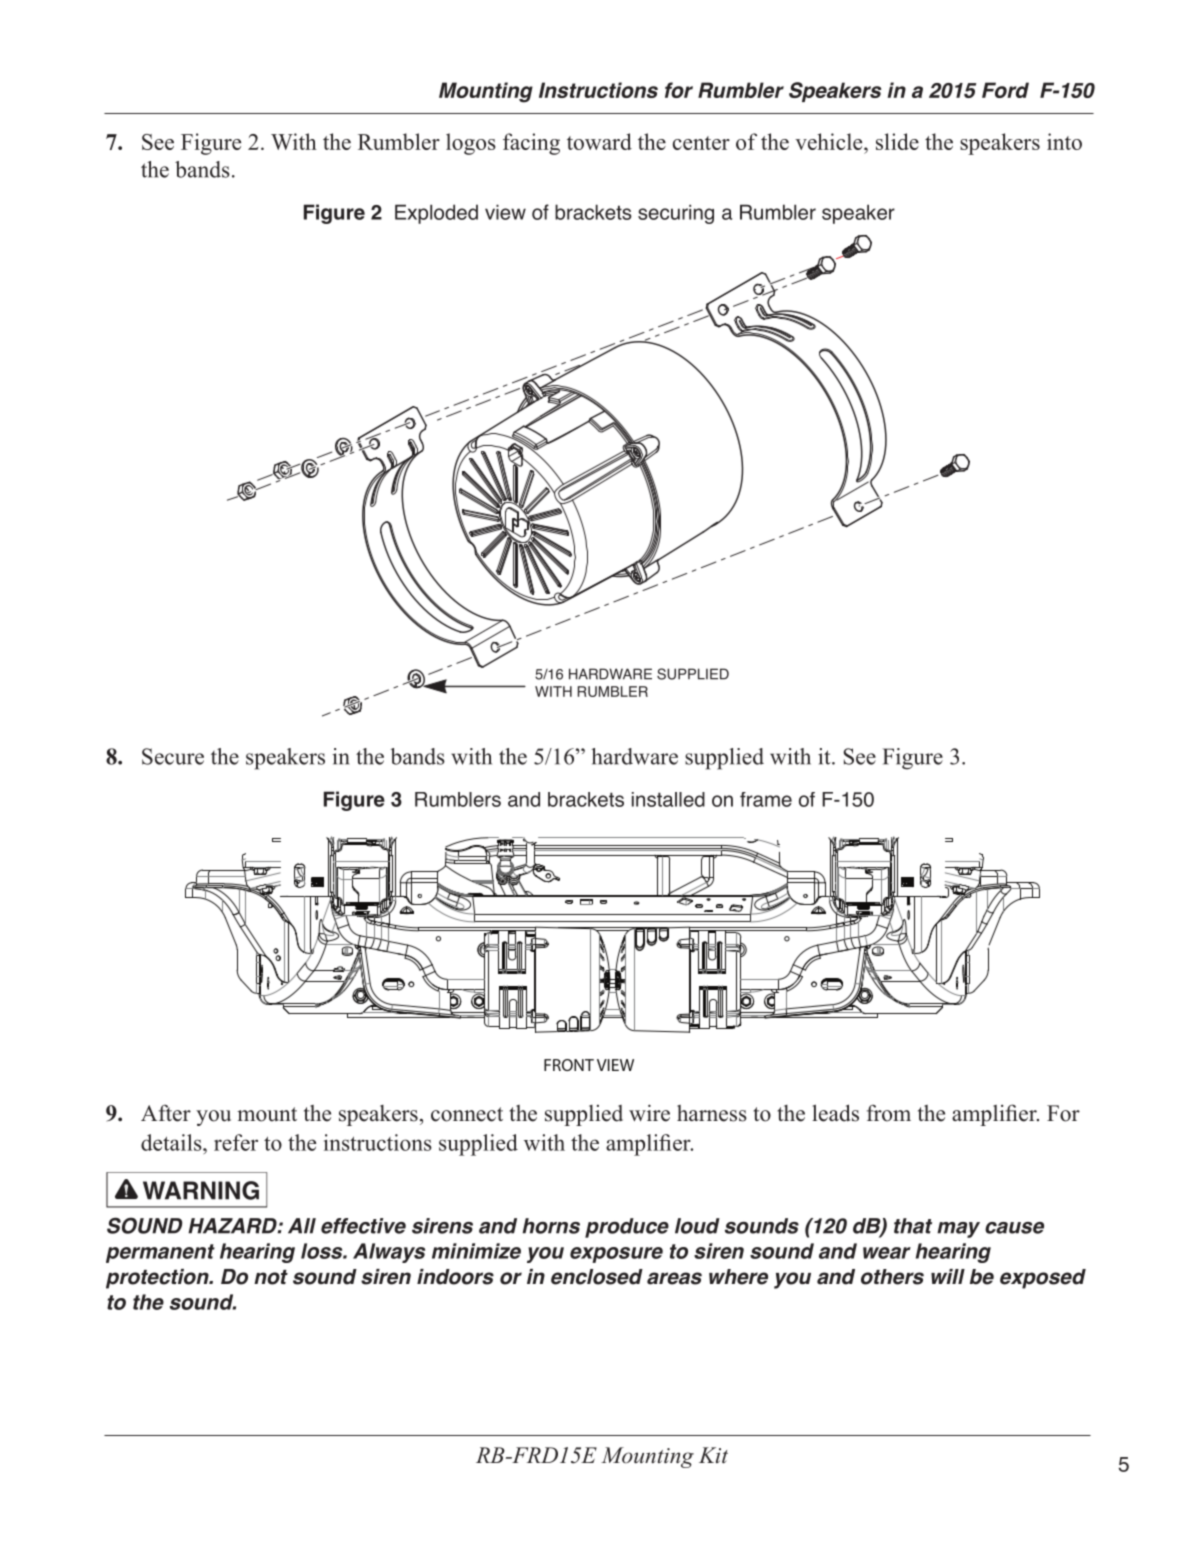 Image resolution: width=1197 pixels, height=1550 pixels. Describe the element at coordinates (676, 214) in the document. I see `securing` at that location.
